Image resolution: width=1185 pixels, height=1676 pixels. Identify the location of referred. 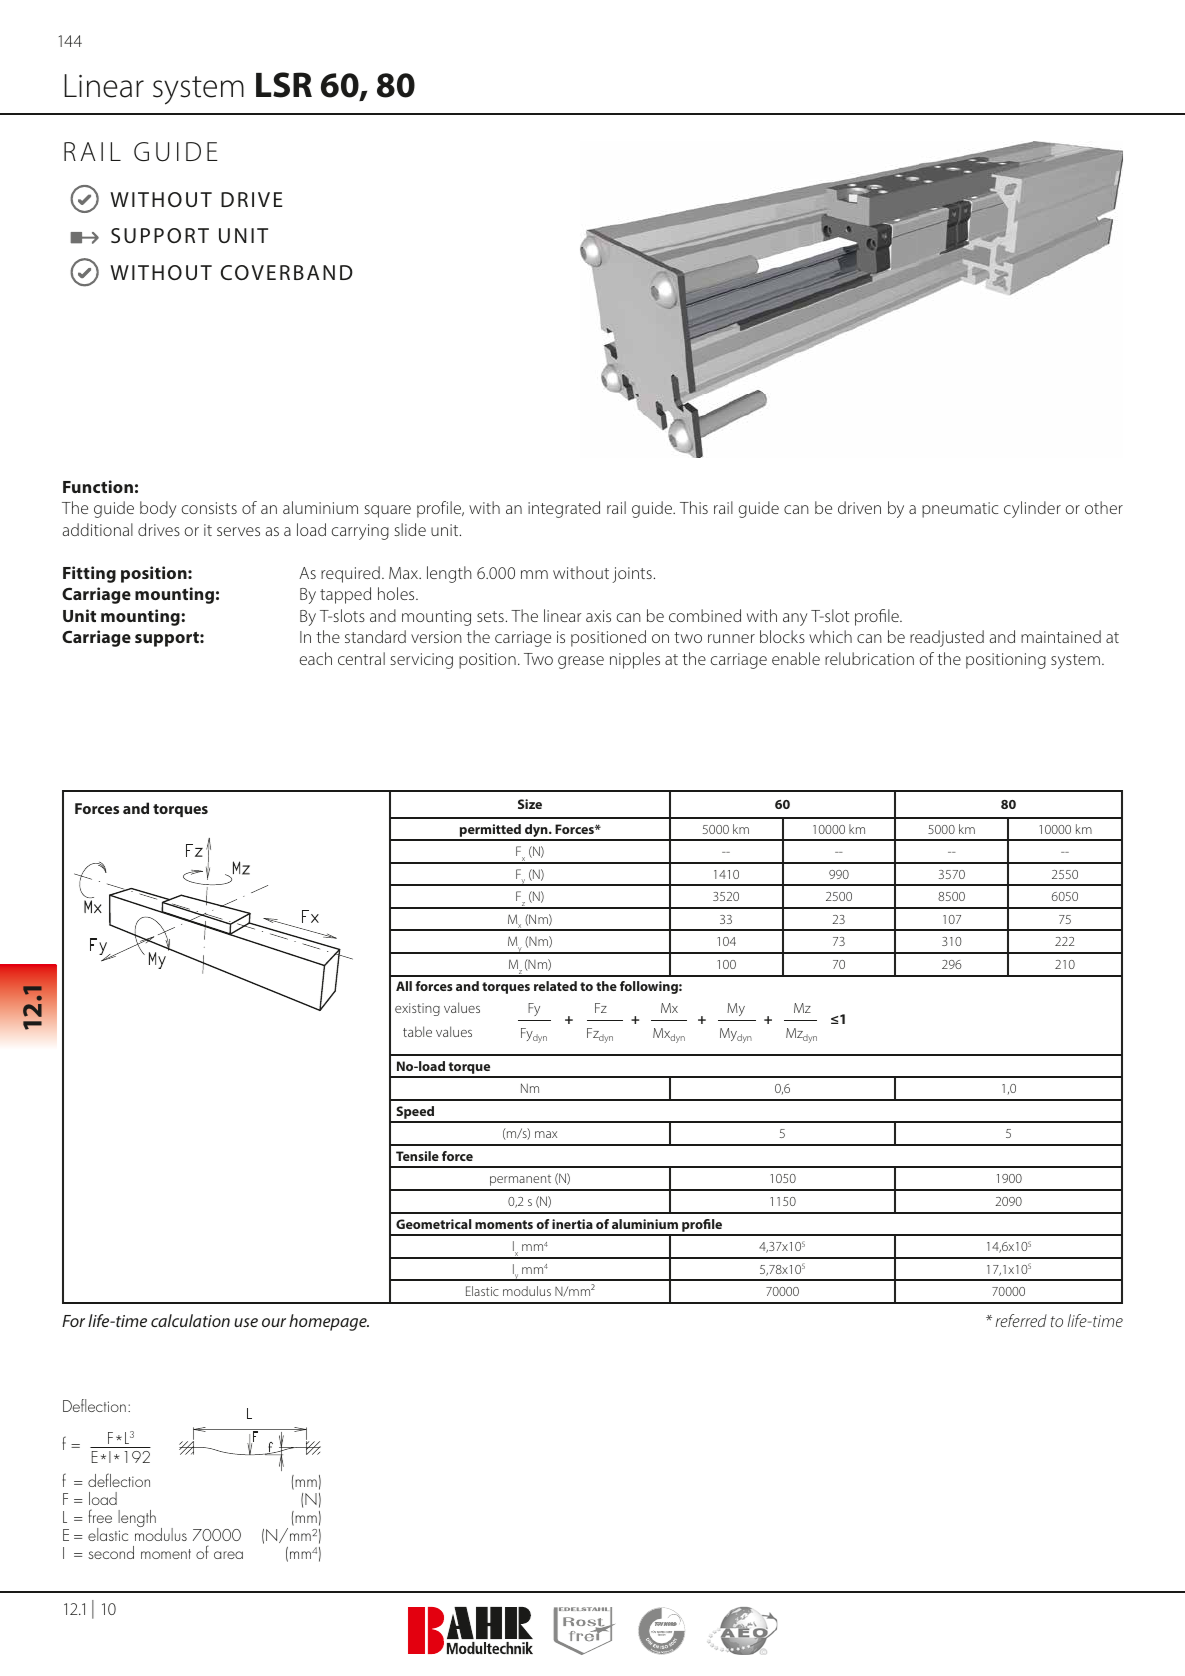
(1021, 1320).
